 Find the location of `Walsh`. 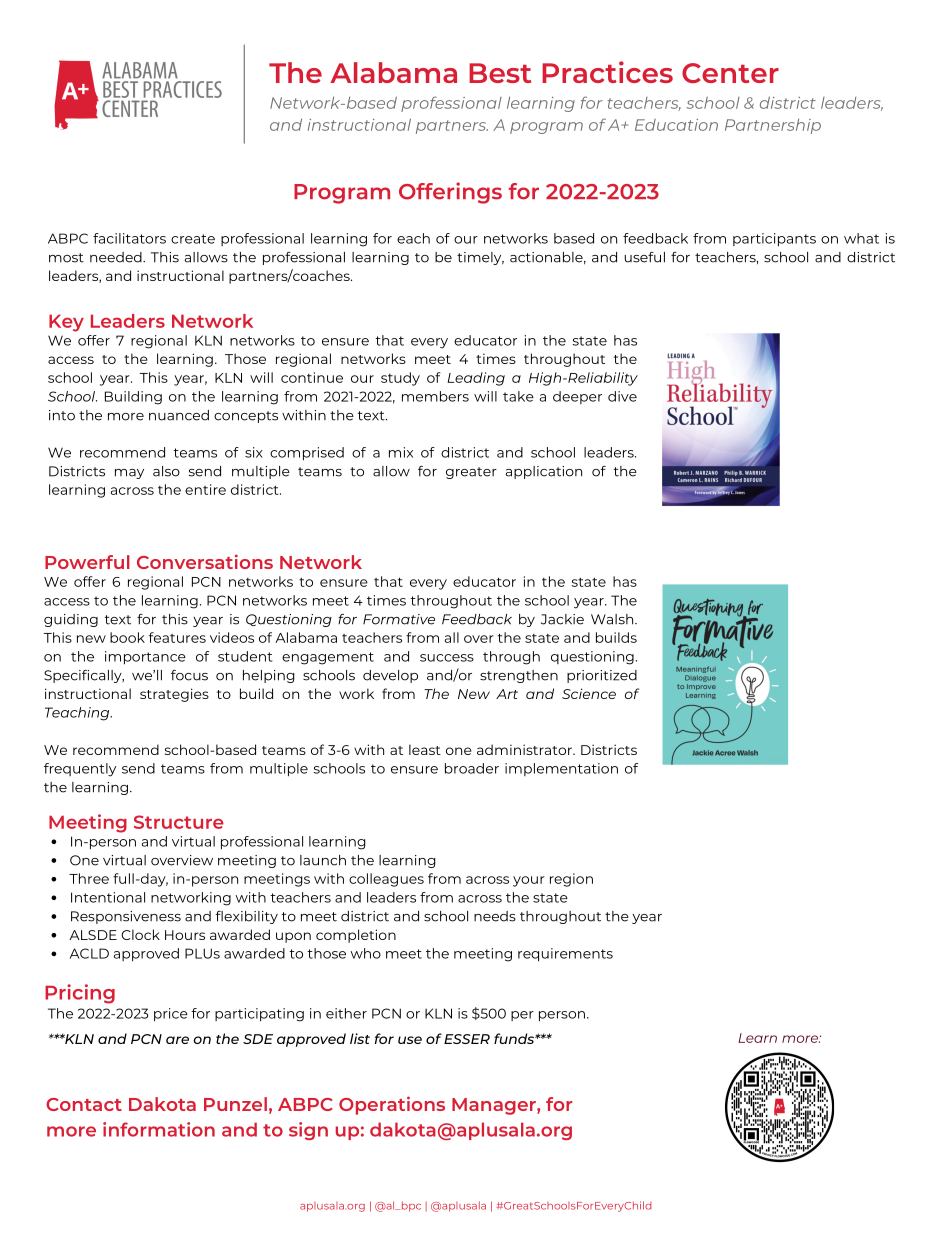

Walsh is located at coordinates (613, 619).
